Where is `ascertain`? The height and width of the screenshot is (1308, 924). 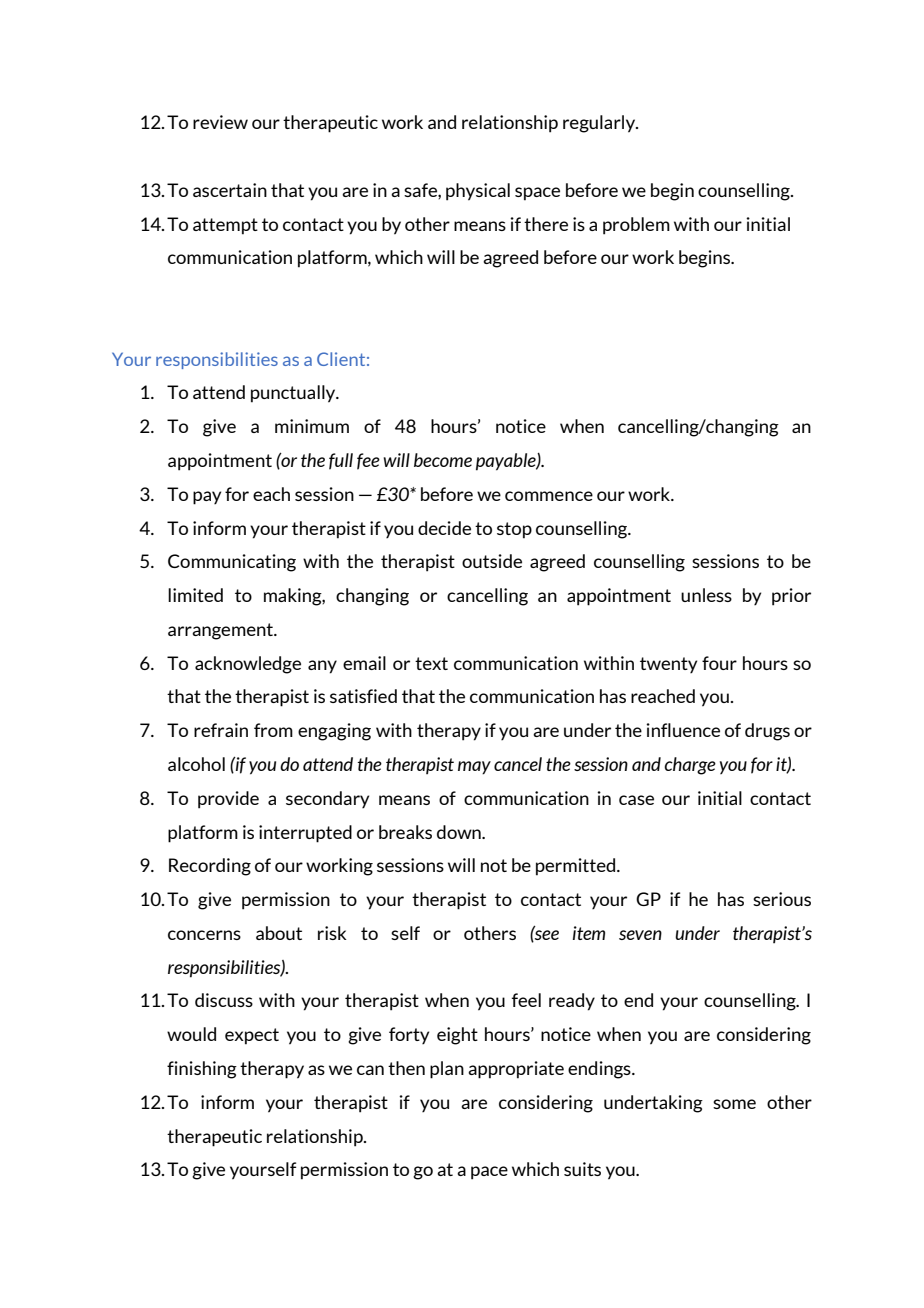
ascertain is located at coordinates (230, 190).
